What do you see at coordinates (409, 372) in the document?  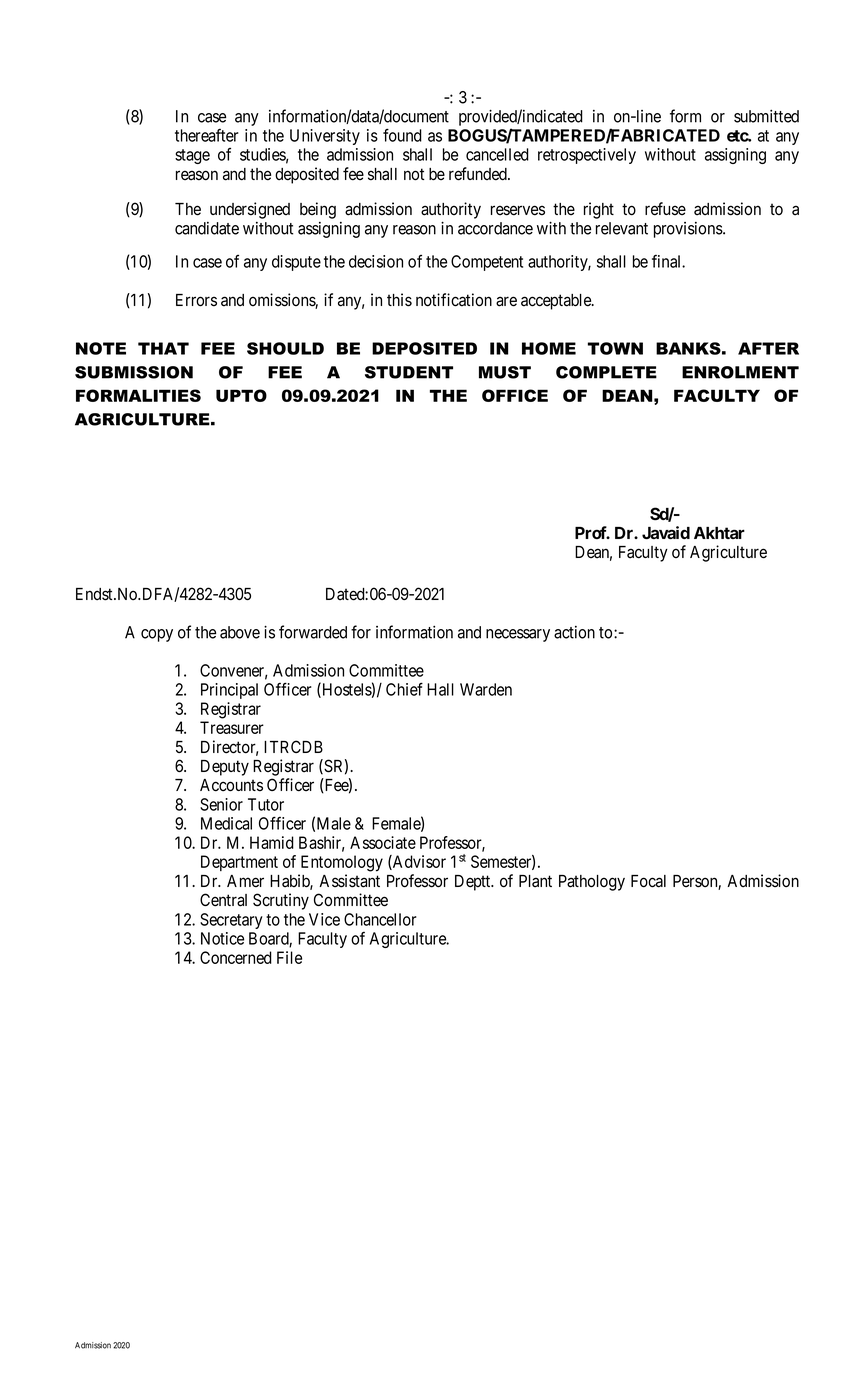 I see `STUDENT` at bounding box center [409, 372].
